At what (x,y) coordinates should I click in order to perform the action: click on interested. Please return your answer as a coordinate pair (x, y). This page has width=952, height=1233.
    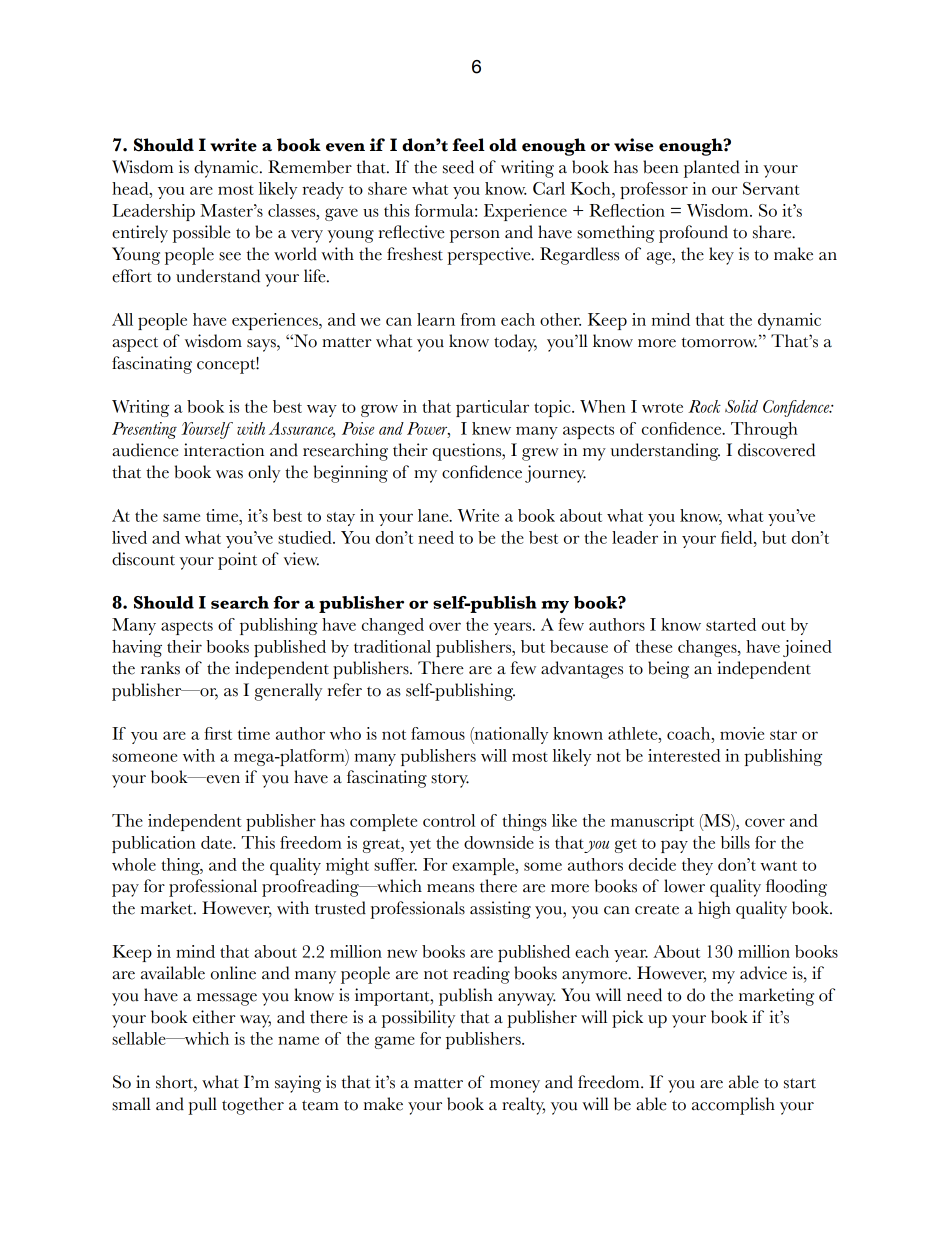
    Looking at the image, I should click on (684, 755).
